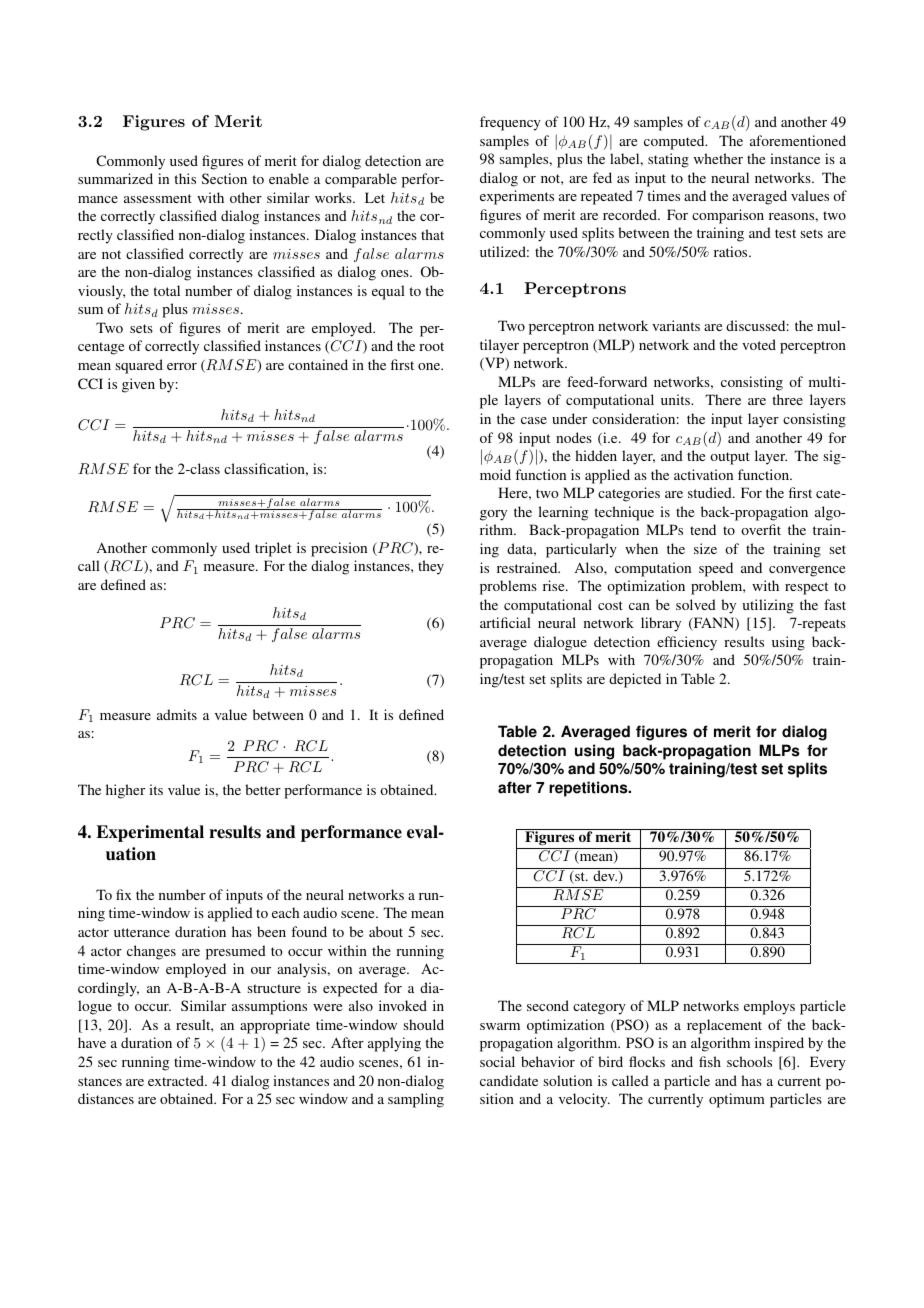 Image resolution: width=924 pixels, height=1308 pixels. Describe the element at coordinates (177, 1080) in the screenshot. I see `extracted` at that location.
